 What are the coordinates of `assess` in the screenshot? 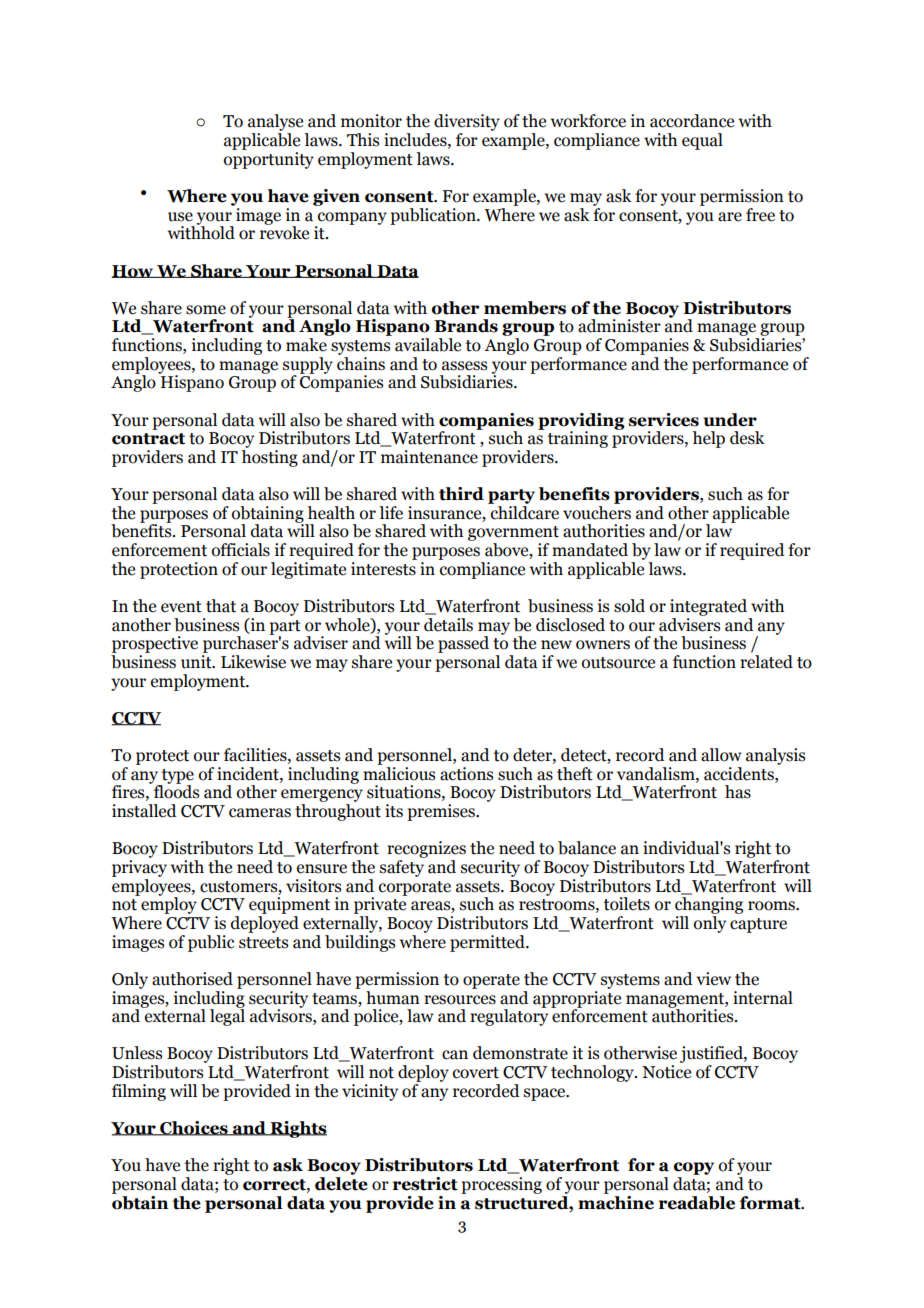 It's located at (464, 366).
